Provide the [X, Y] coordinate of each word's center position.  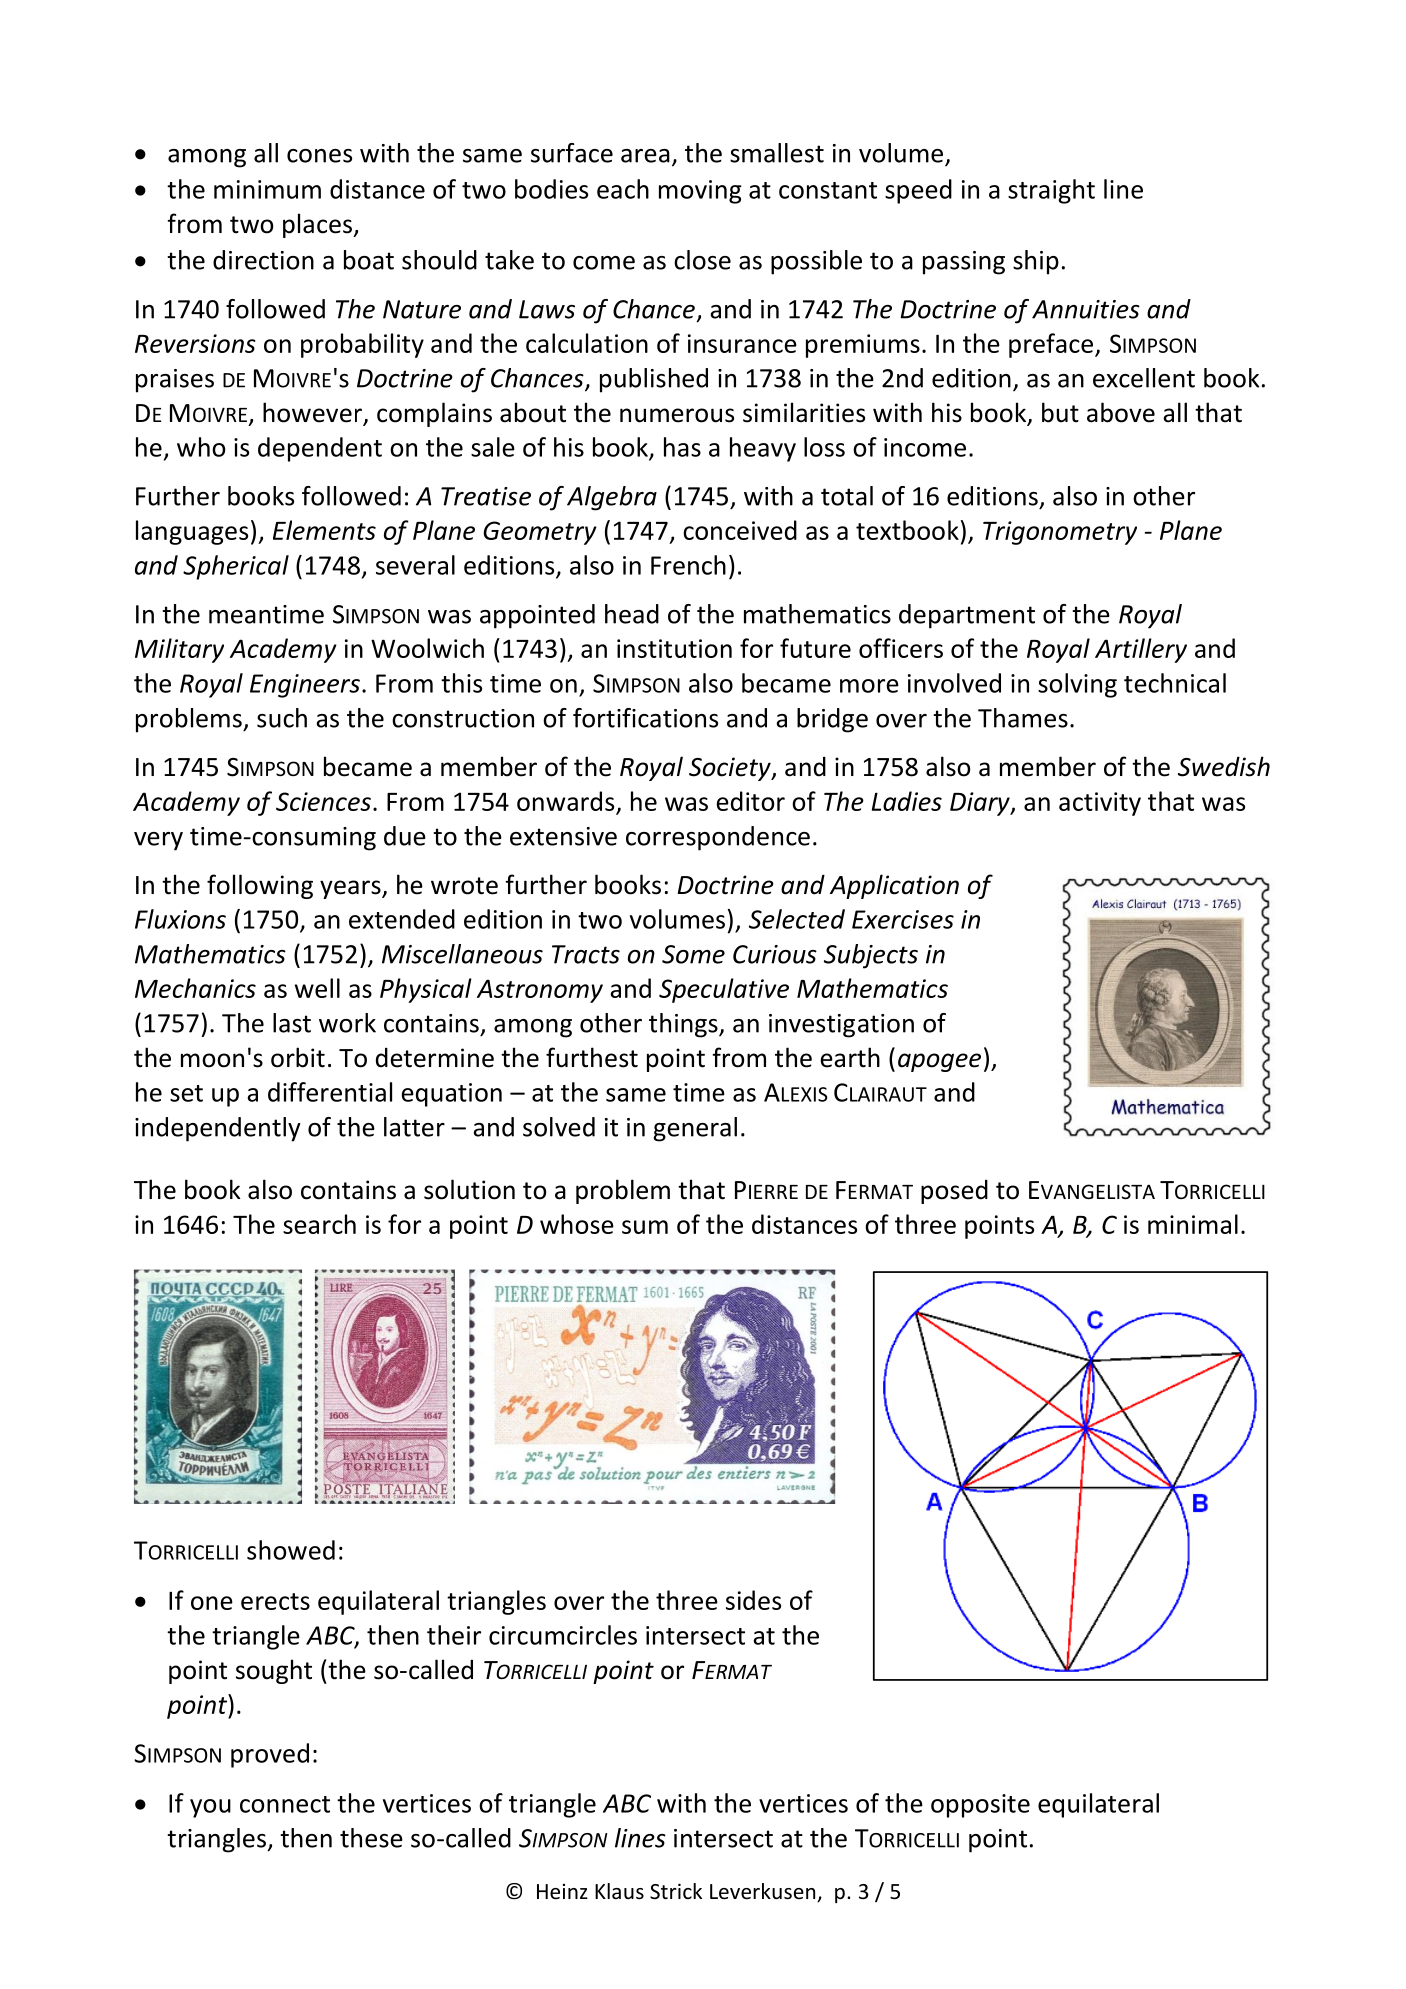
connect [285, 1804]
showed [291, 1550]
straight [1051, 191]
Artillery [1141, 650]
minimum [267, 189]
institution [674, 648]
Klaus [619, 1891]
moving [700, 192]
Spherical [236, 567]
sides [753, 1600]
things [684, 1025]
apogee [939, 1062]
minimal [1193, 1224]
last [292, 1023]
